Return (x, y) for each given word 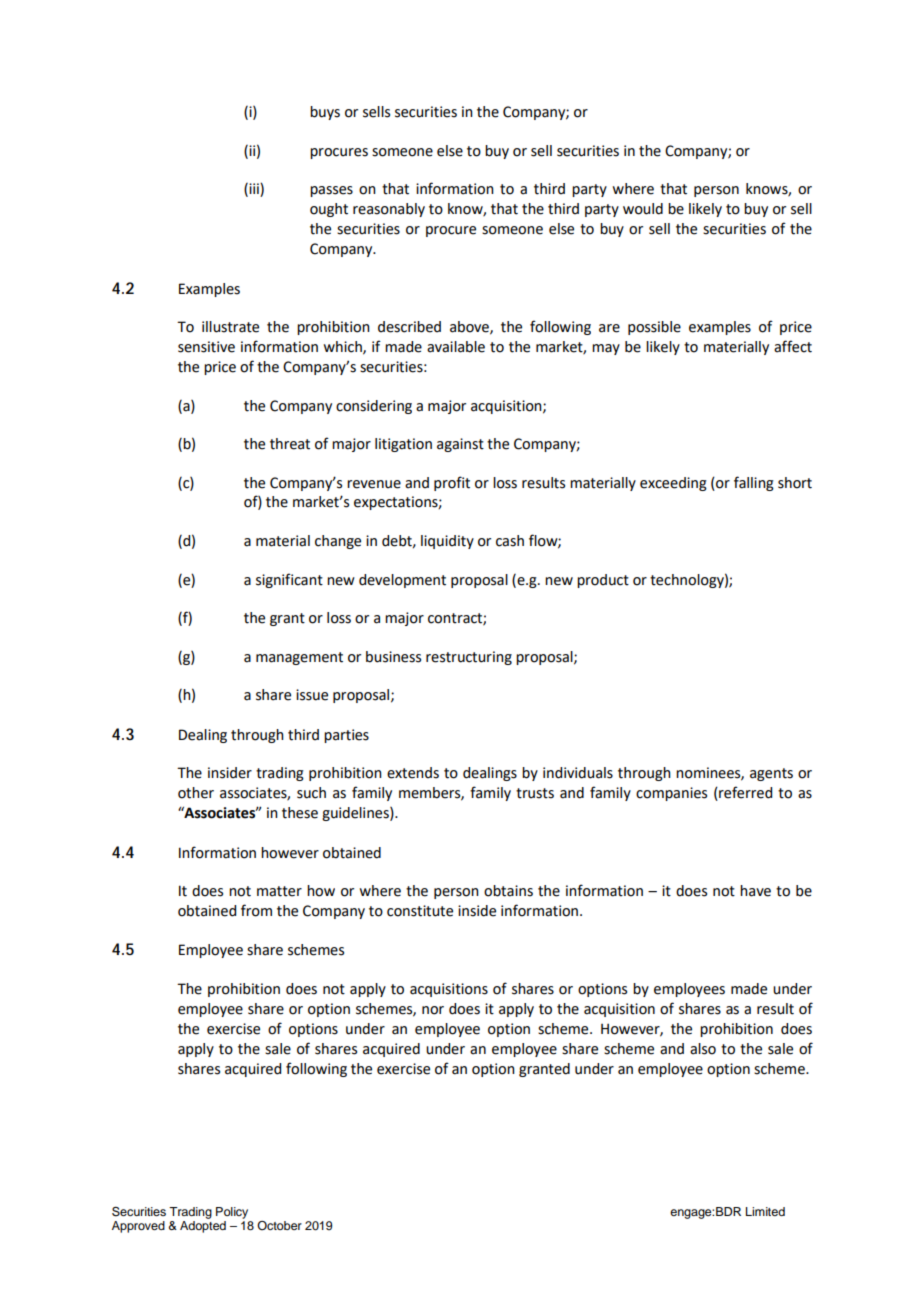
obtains (508, 891)
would (643, 209)
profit (452, 483)
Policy (232, 1213)
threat (290, 444)
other (196, 793)
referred (744, 793)
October (279, 1225)
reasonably (389, 210)
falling (754, 483)
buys (325, 113)
